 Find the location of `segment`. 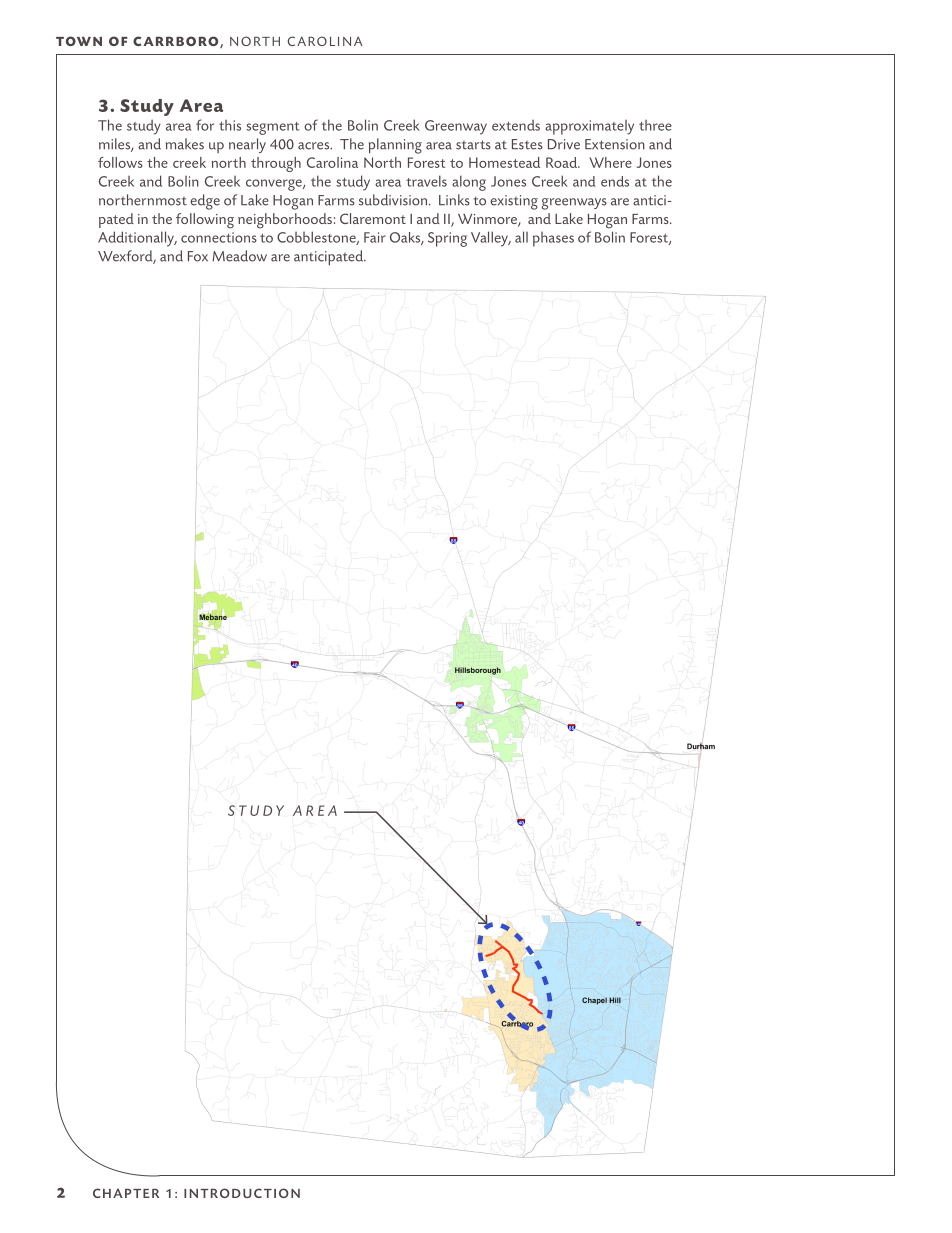

segment is located at coordinates (273, 128).
